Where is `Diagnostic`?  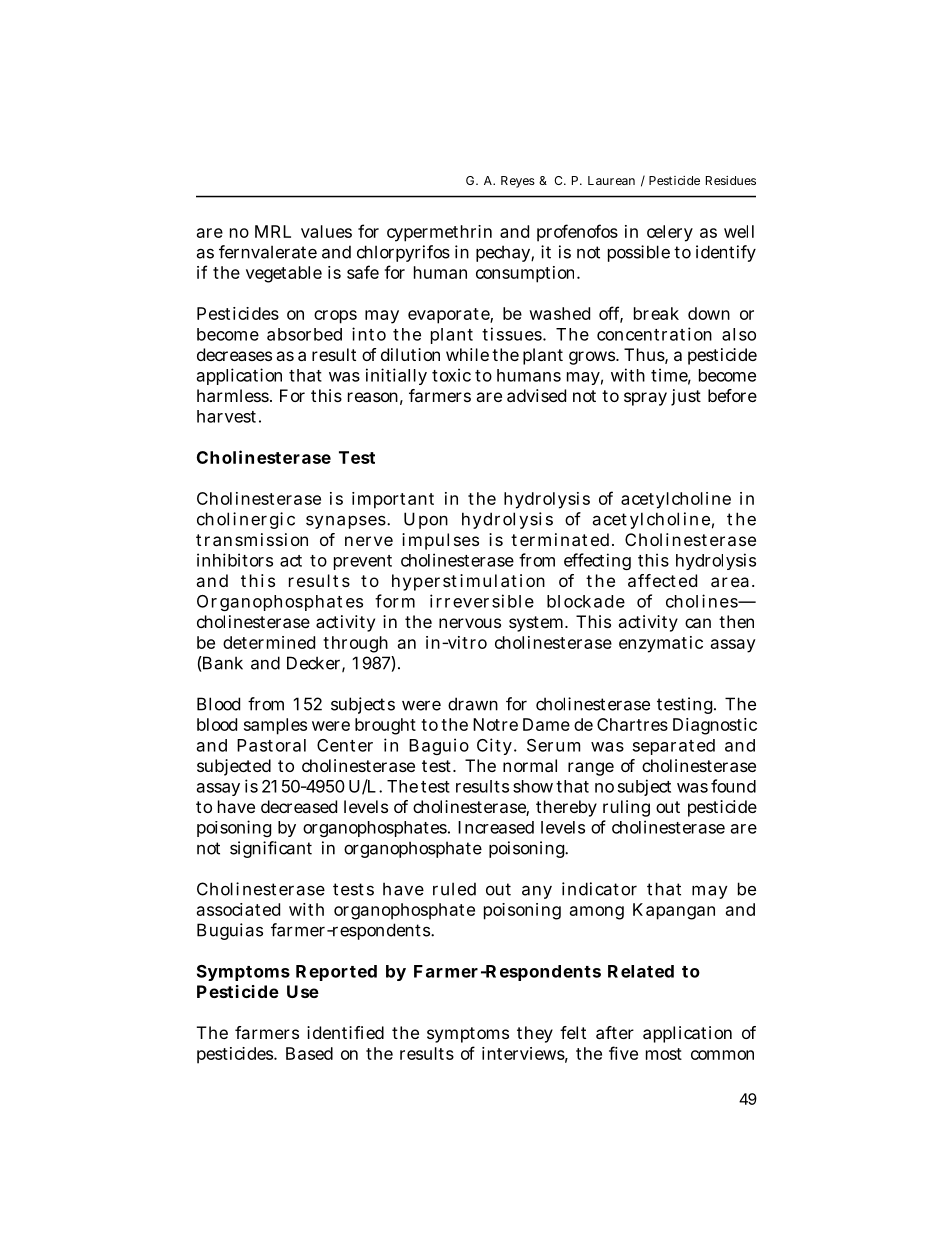
Diagnostic is located at coordinates (715, 726).
